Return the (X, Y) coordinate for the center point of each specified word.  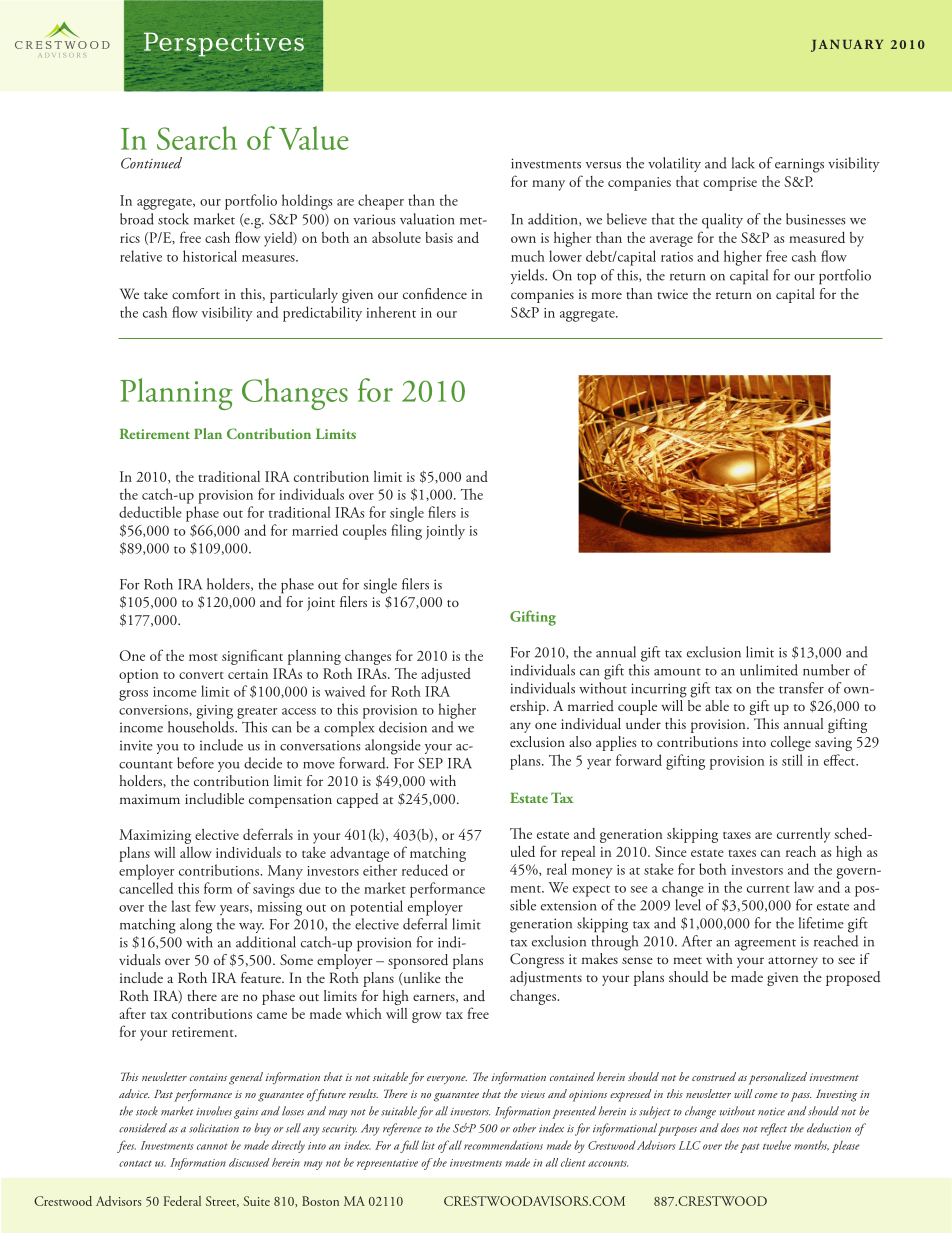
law (804, 887)
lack (743, 163)
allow (196, 852)
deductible (150, 512)
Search (197, 138)
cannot (212, 1146)
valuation (427, 219)
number (826, 670)
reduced (425, 870)
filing (406, 532)
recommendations (503, 1145)
